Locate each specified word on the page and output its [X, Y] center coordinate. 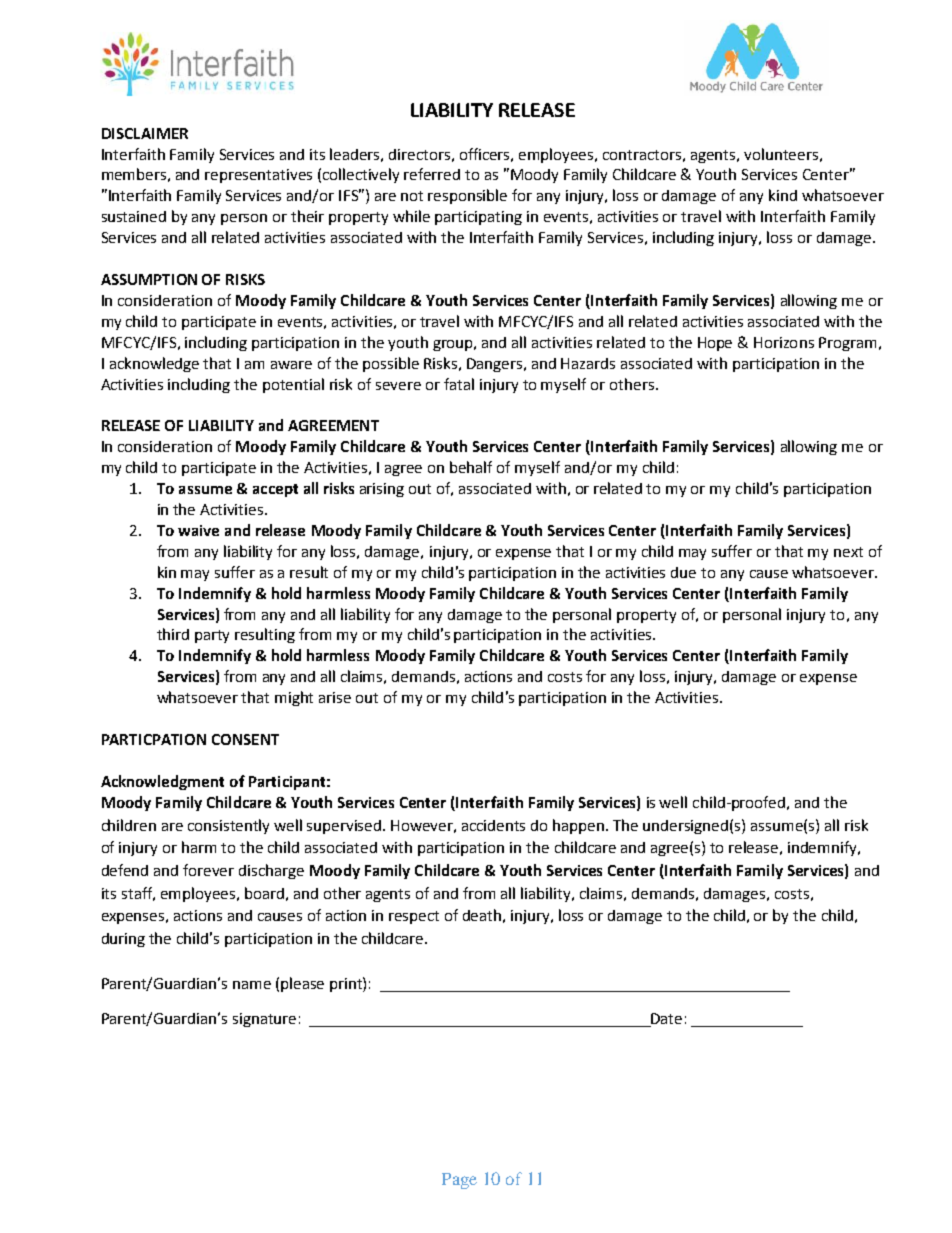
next [848, 552]
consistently [228, 826]
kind [783, 195]
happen [580, 826]
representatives [258, 176]
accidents [493, 825]
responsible [467, 196]
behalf [471, 467]
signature [264, 1020]
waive [198, 530]
